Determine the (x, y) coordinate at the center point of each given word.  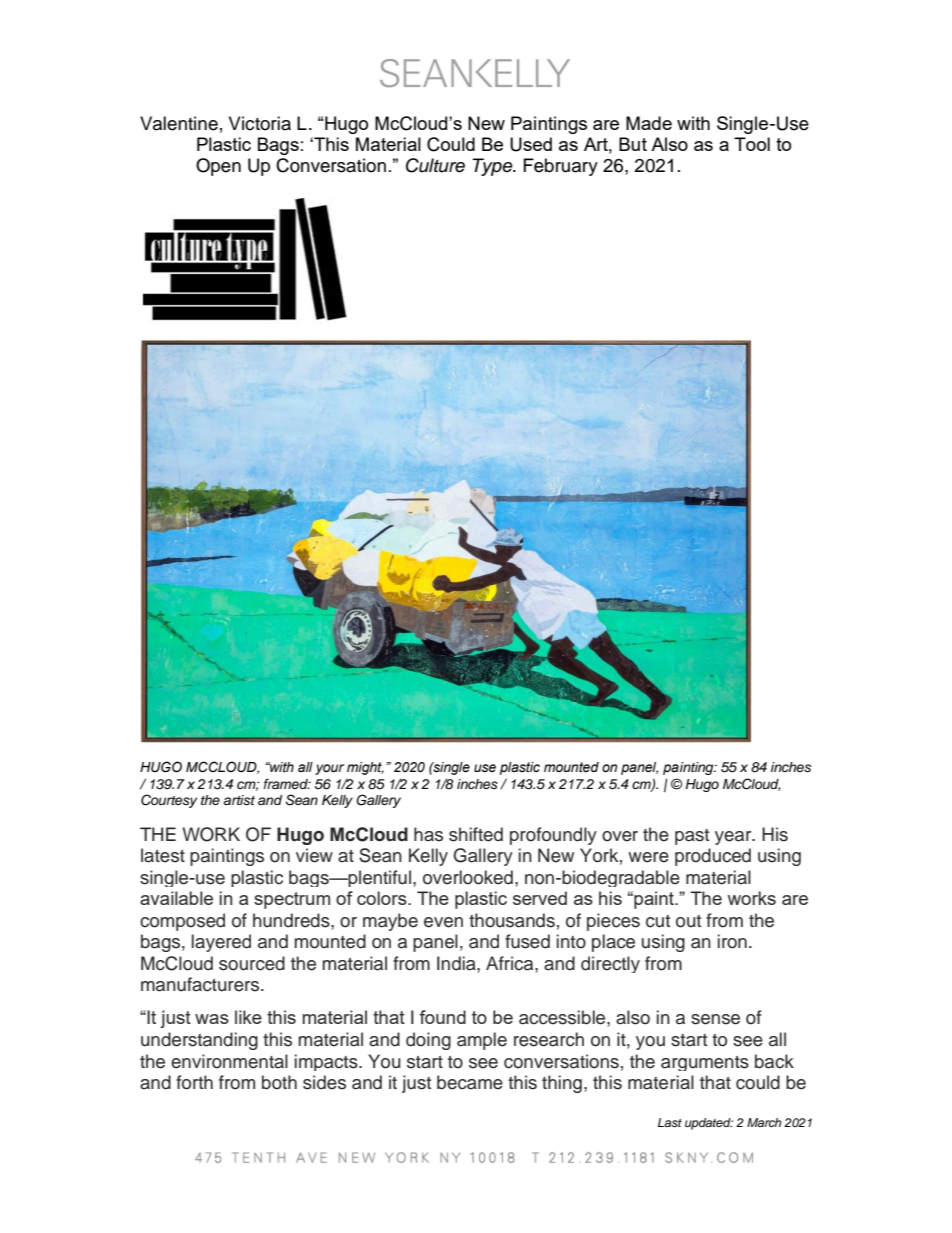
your (329, 769)
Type (493, 167)
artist (239, 800)
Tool (752, 144)
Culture (435, 165)
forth (194, 1082)
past (692, 837)
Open (218, 167)
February (561, 167)
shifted (476, 834)
